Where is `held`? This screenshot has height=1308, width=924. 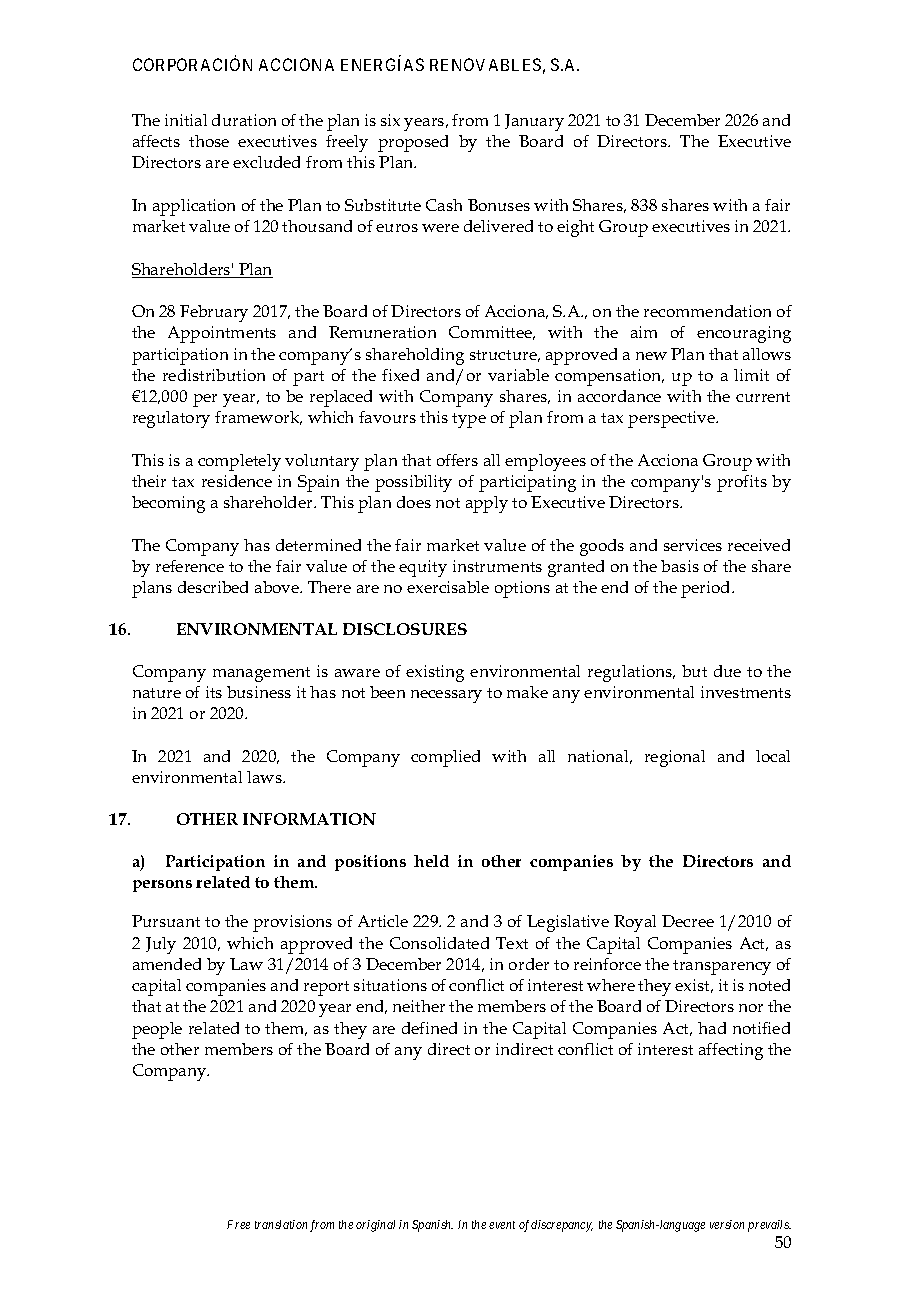 held is located at coordinates (431, 861).
